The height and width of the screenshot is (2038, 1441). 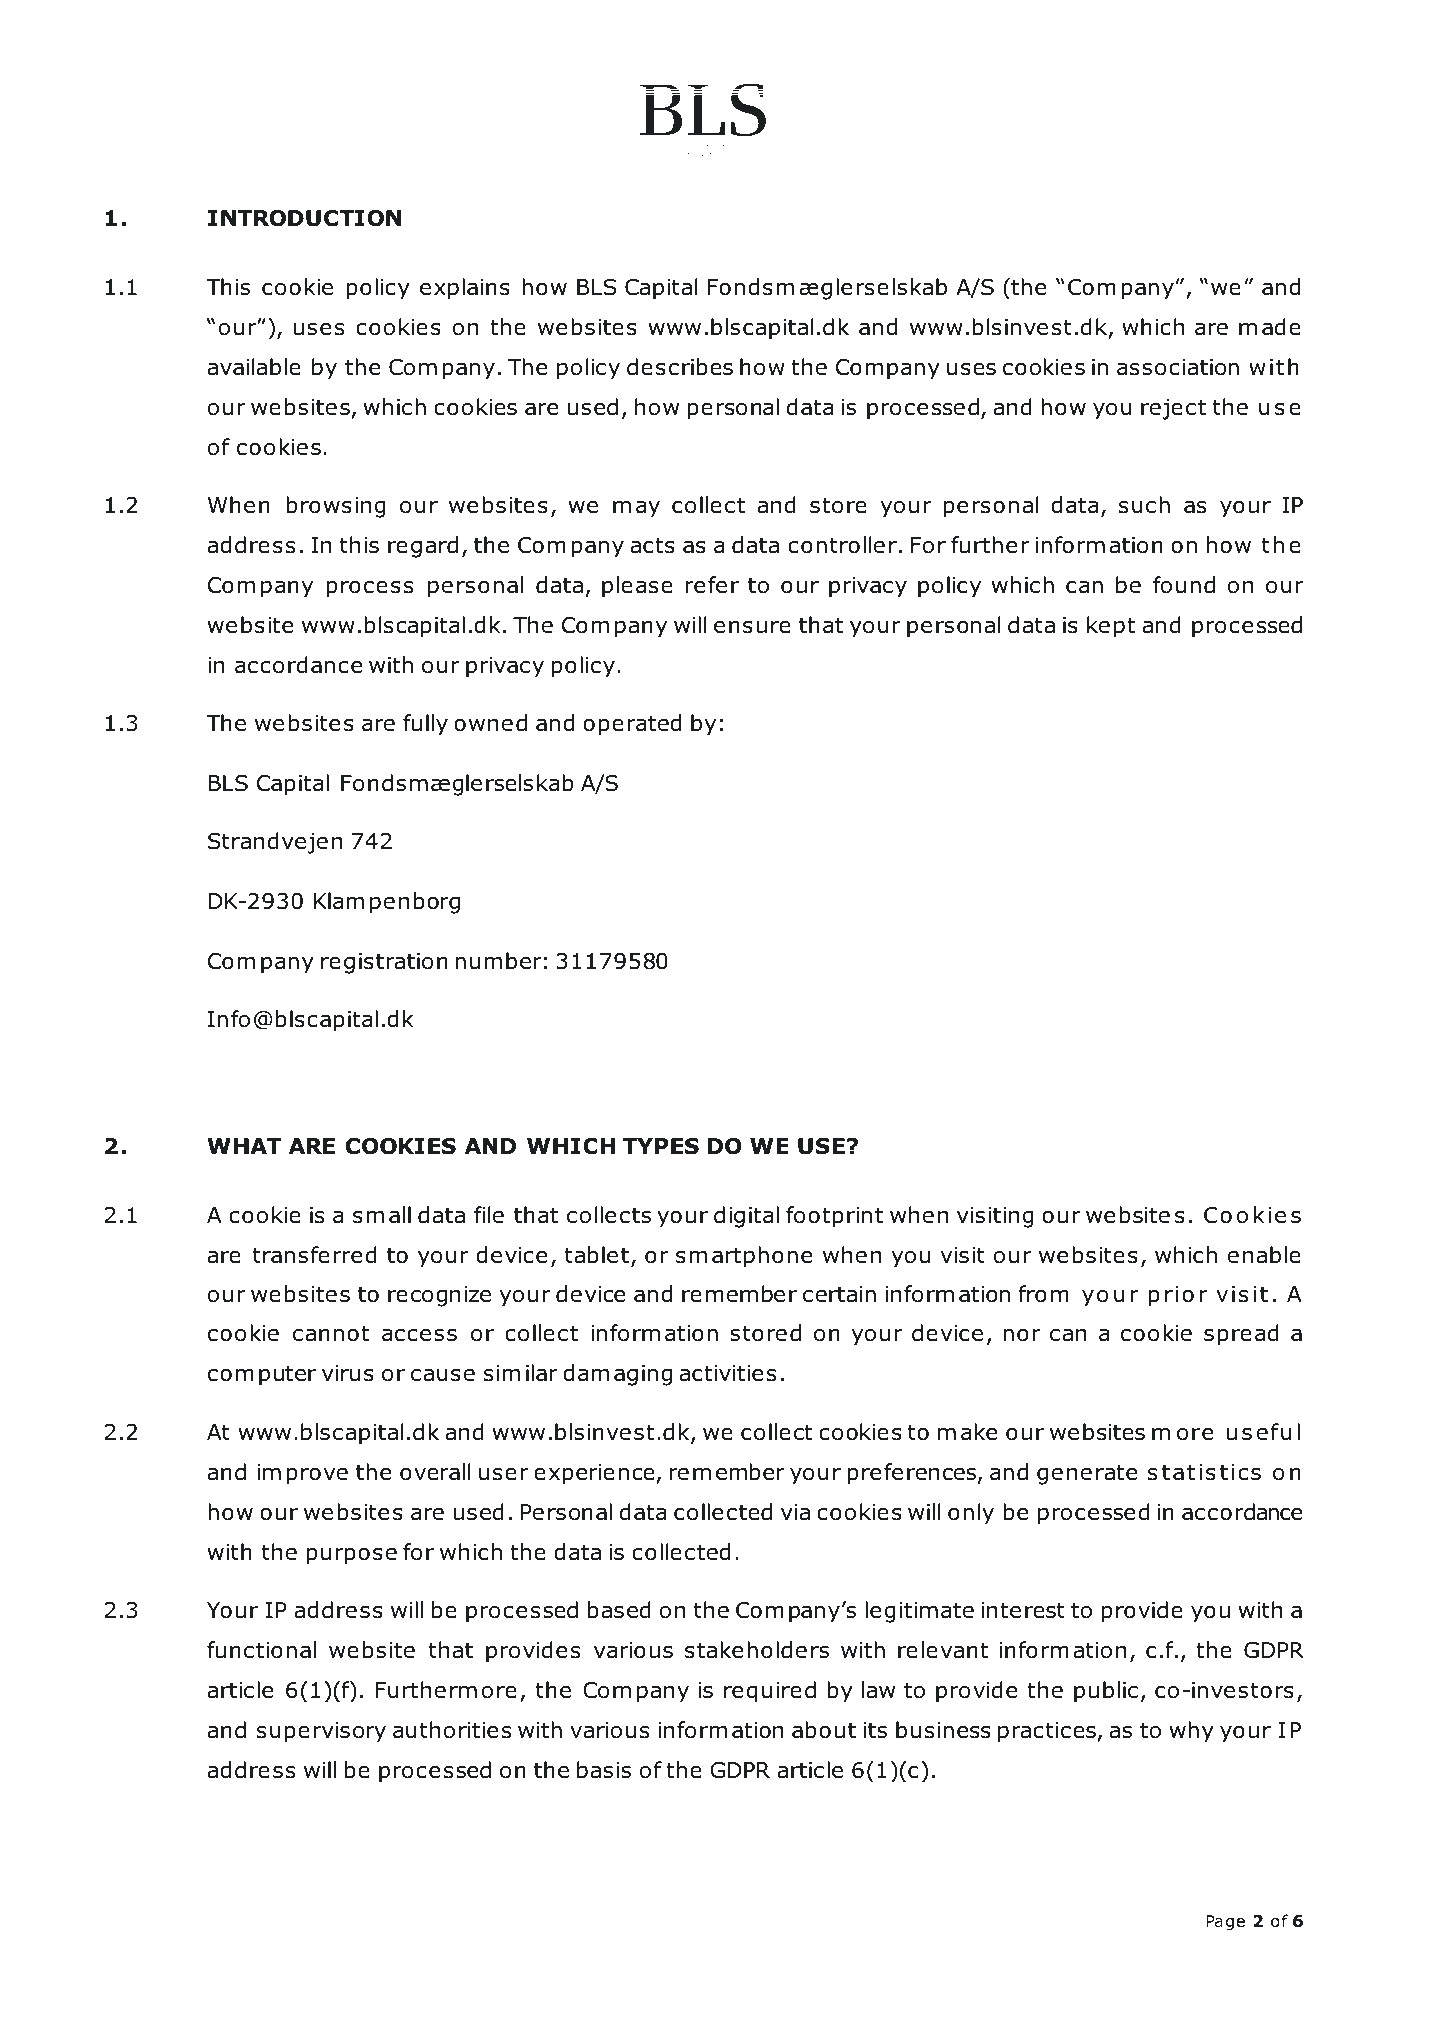 What do you see at coordinates (661, 1146) in the screenshot?
I see `TYPES` at bounding box center [661, 1146].
